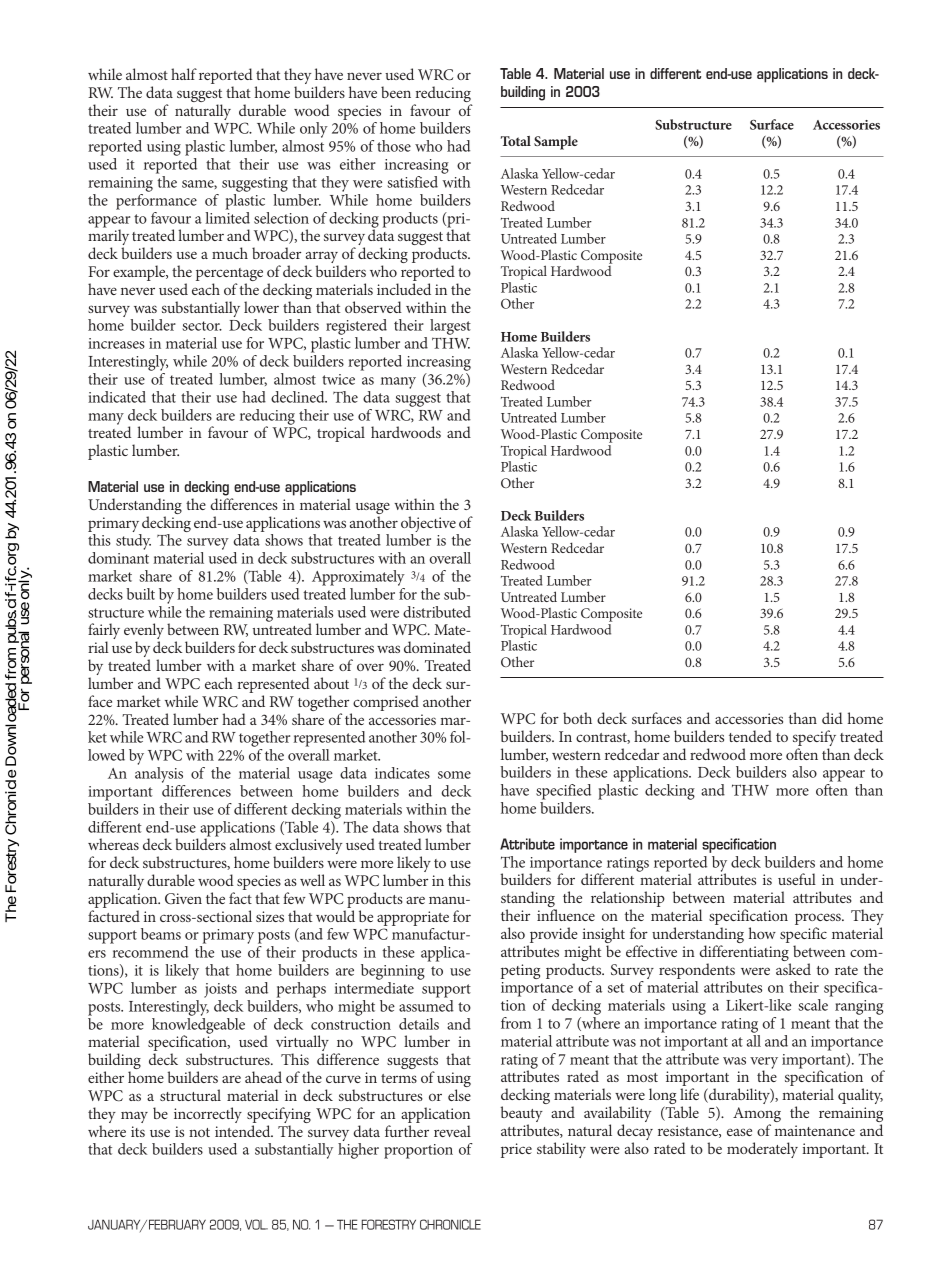  Describe the element at coordinates (256, 1224) in the screenshot. I see `VOL` at that location.
